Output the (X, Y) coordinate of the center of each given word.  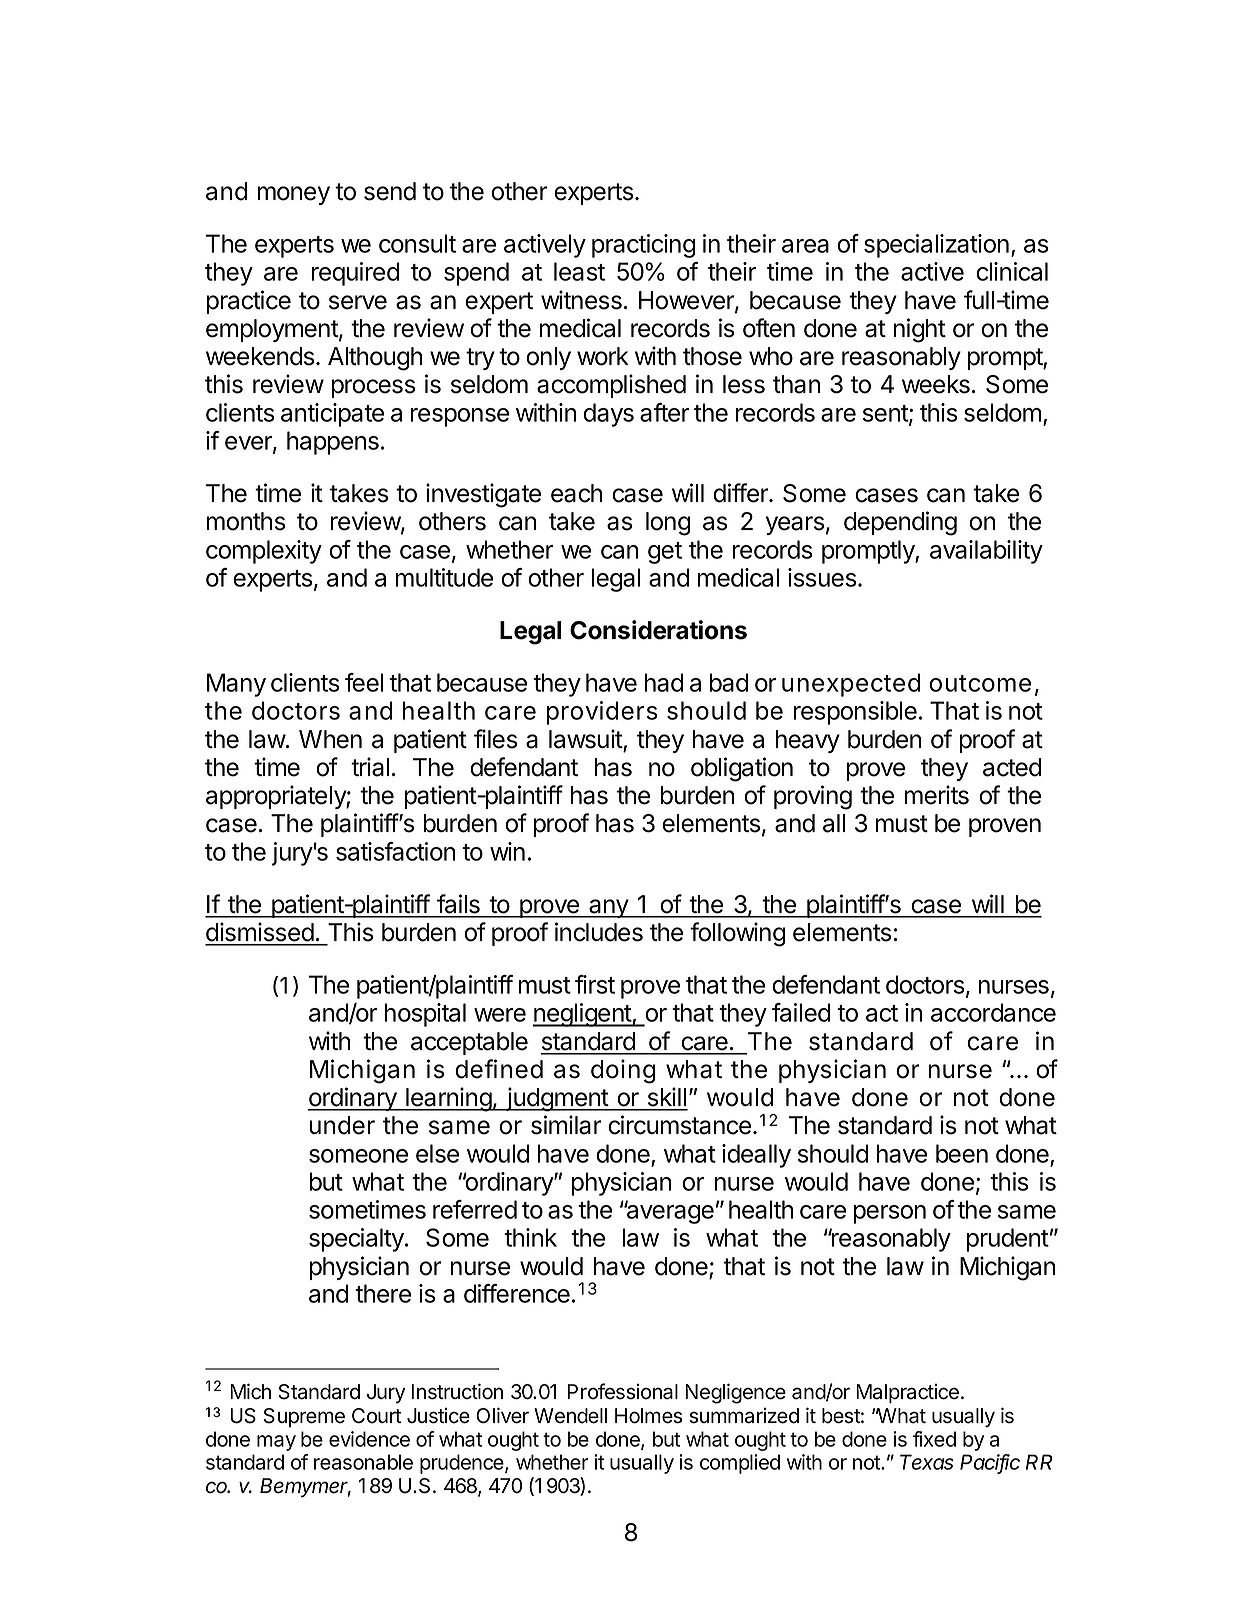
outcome (980, 683)
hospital (425, 1015)
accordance (993, 1012)
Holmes (648, 1416)
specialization (936, 246)
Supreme (304, 1417)
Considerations (658, 630)
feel (364, 682)
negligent (583, 1015)
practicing (643, 246)
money (294, 195)
